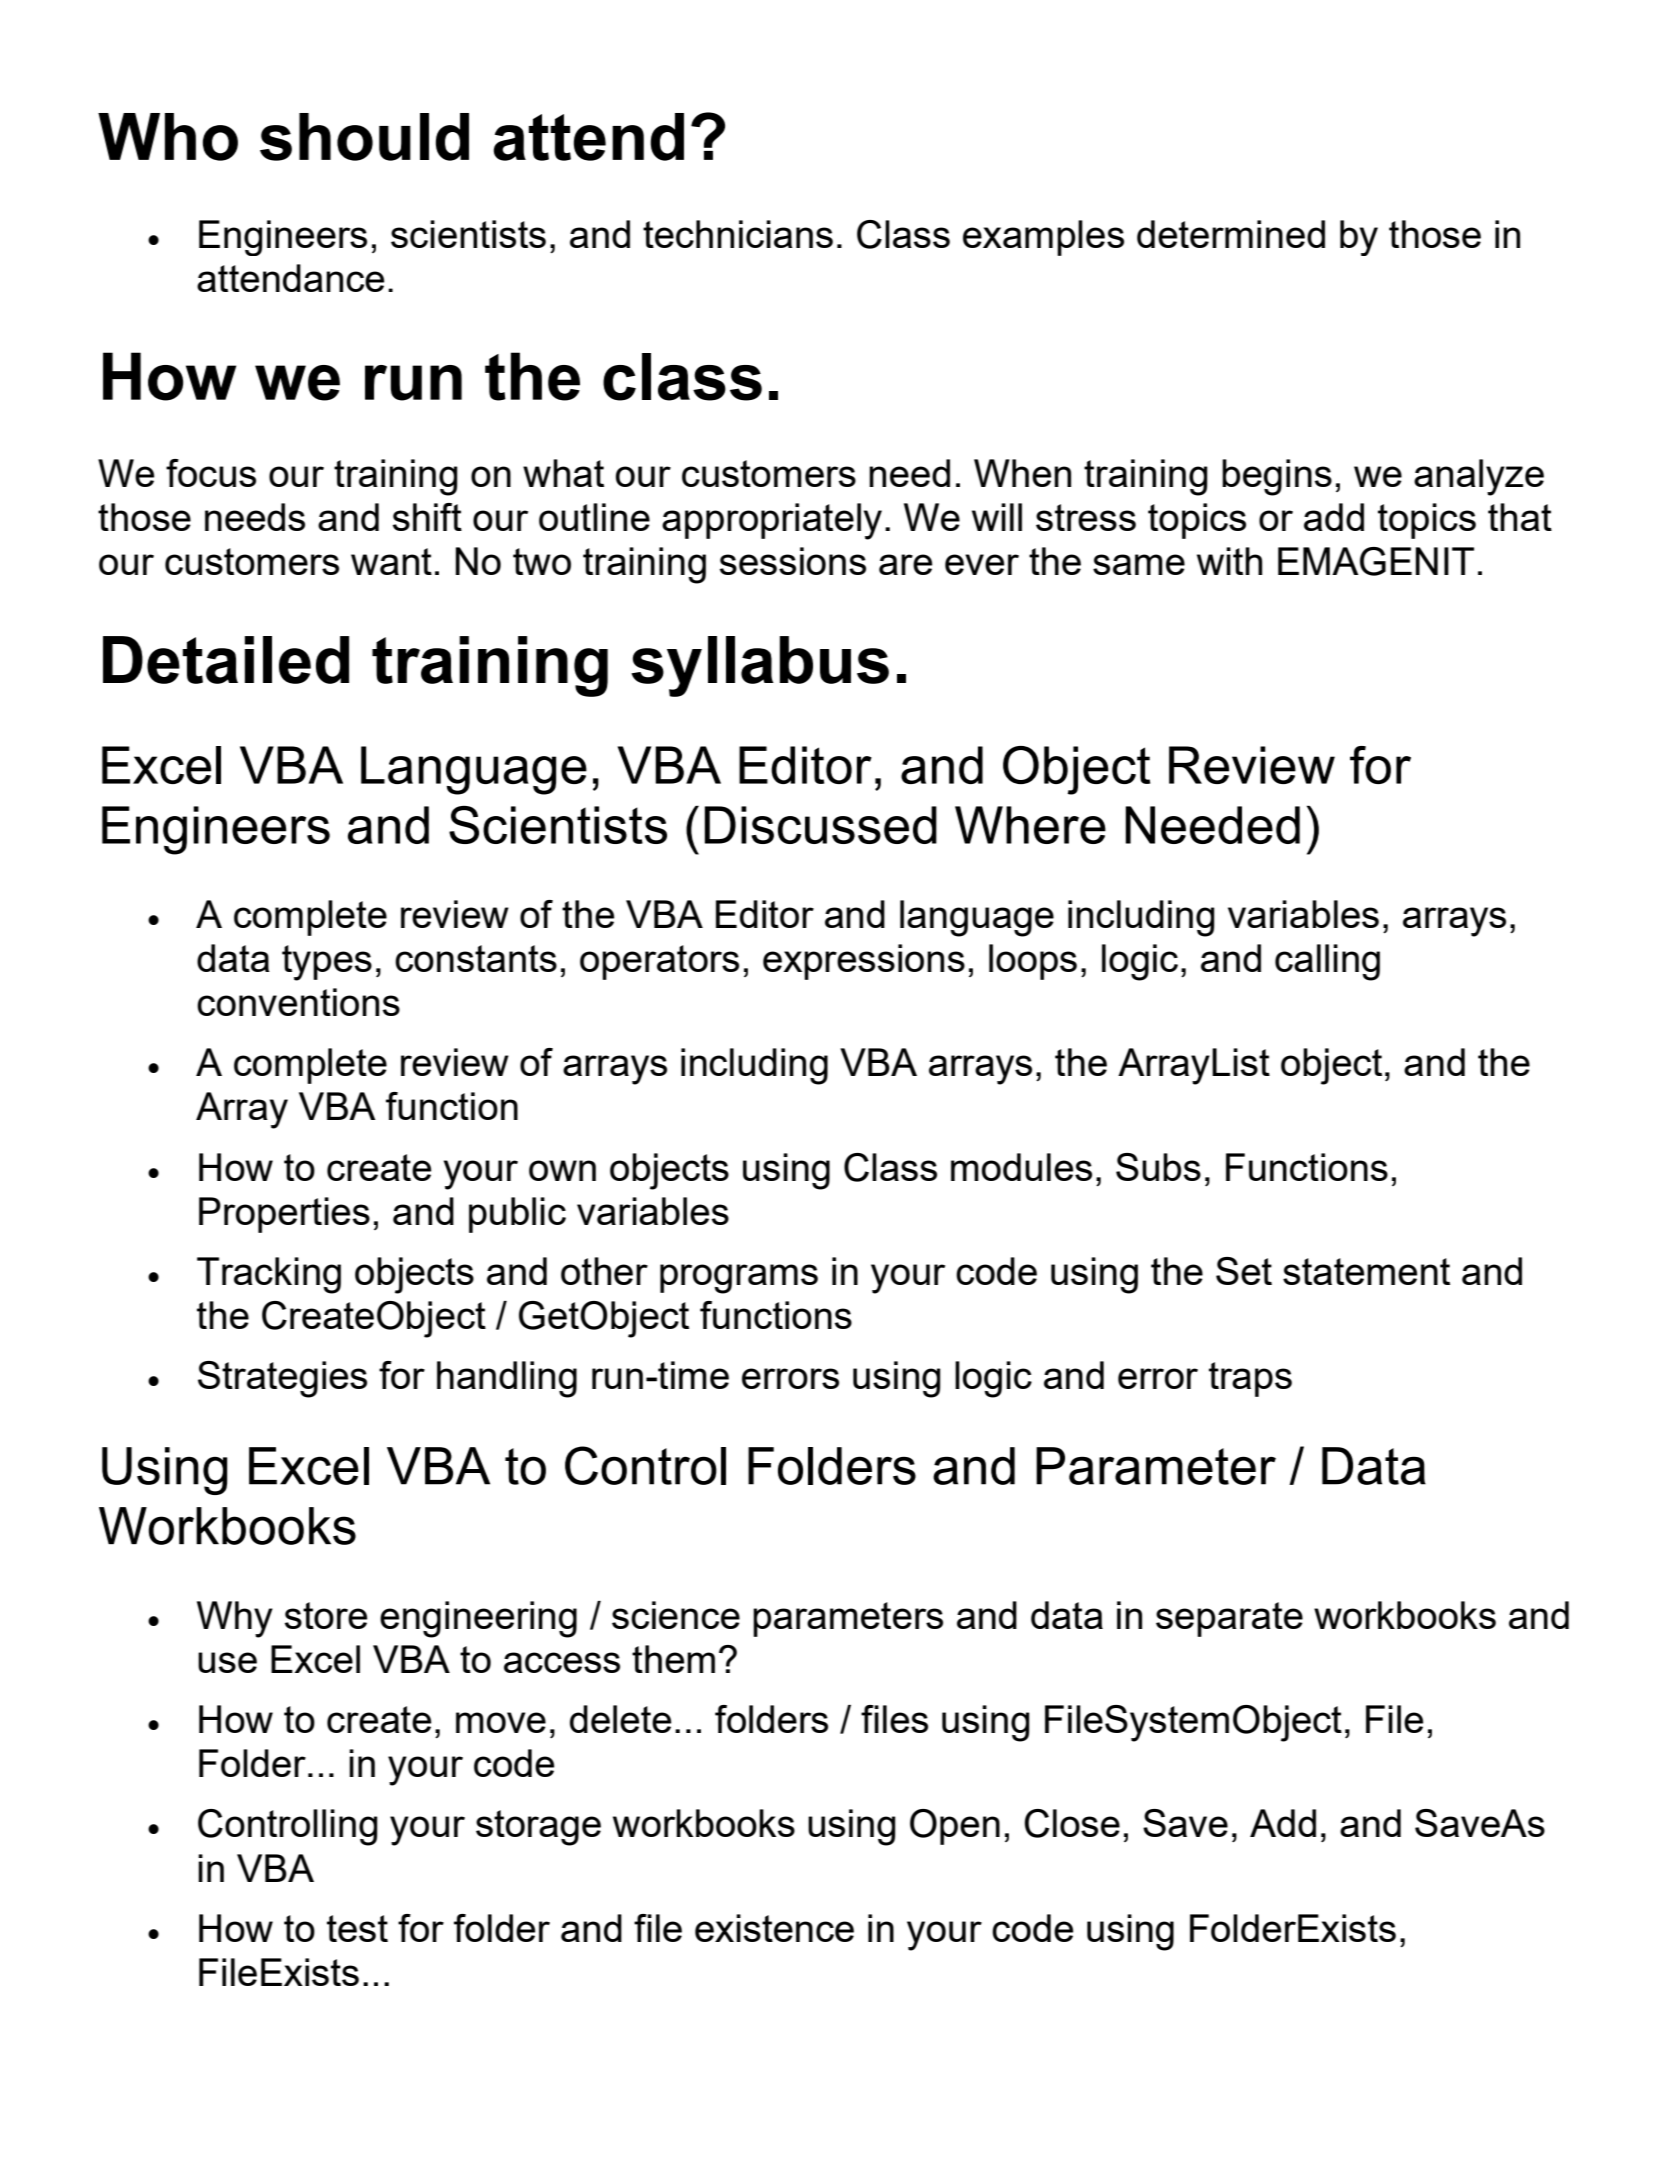 The image size is (1671, 2162). What do you see at coordinates (738, 234) in the document?
I see `technicians` at bounding box center [738, 234].
